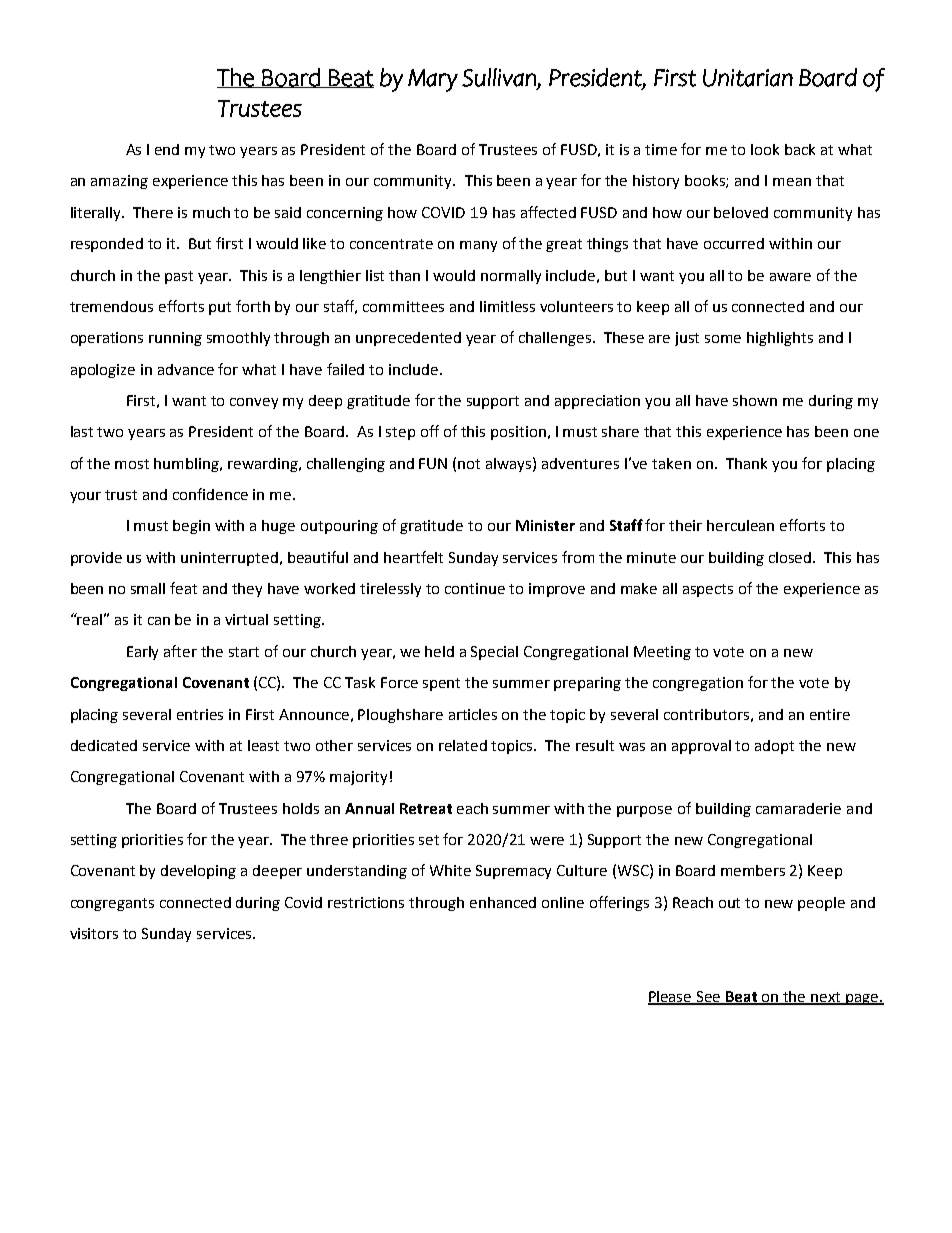  What do you see at coordinates (188, 465) in the screenshot?
I see `humbling` at bounding box center [188, 465].
